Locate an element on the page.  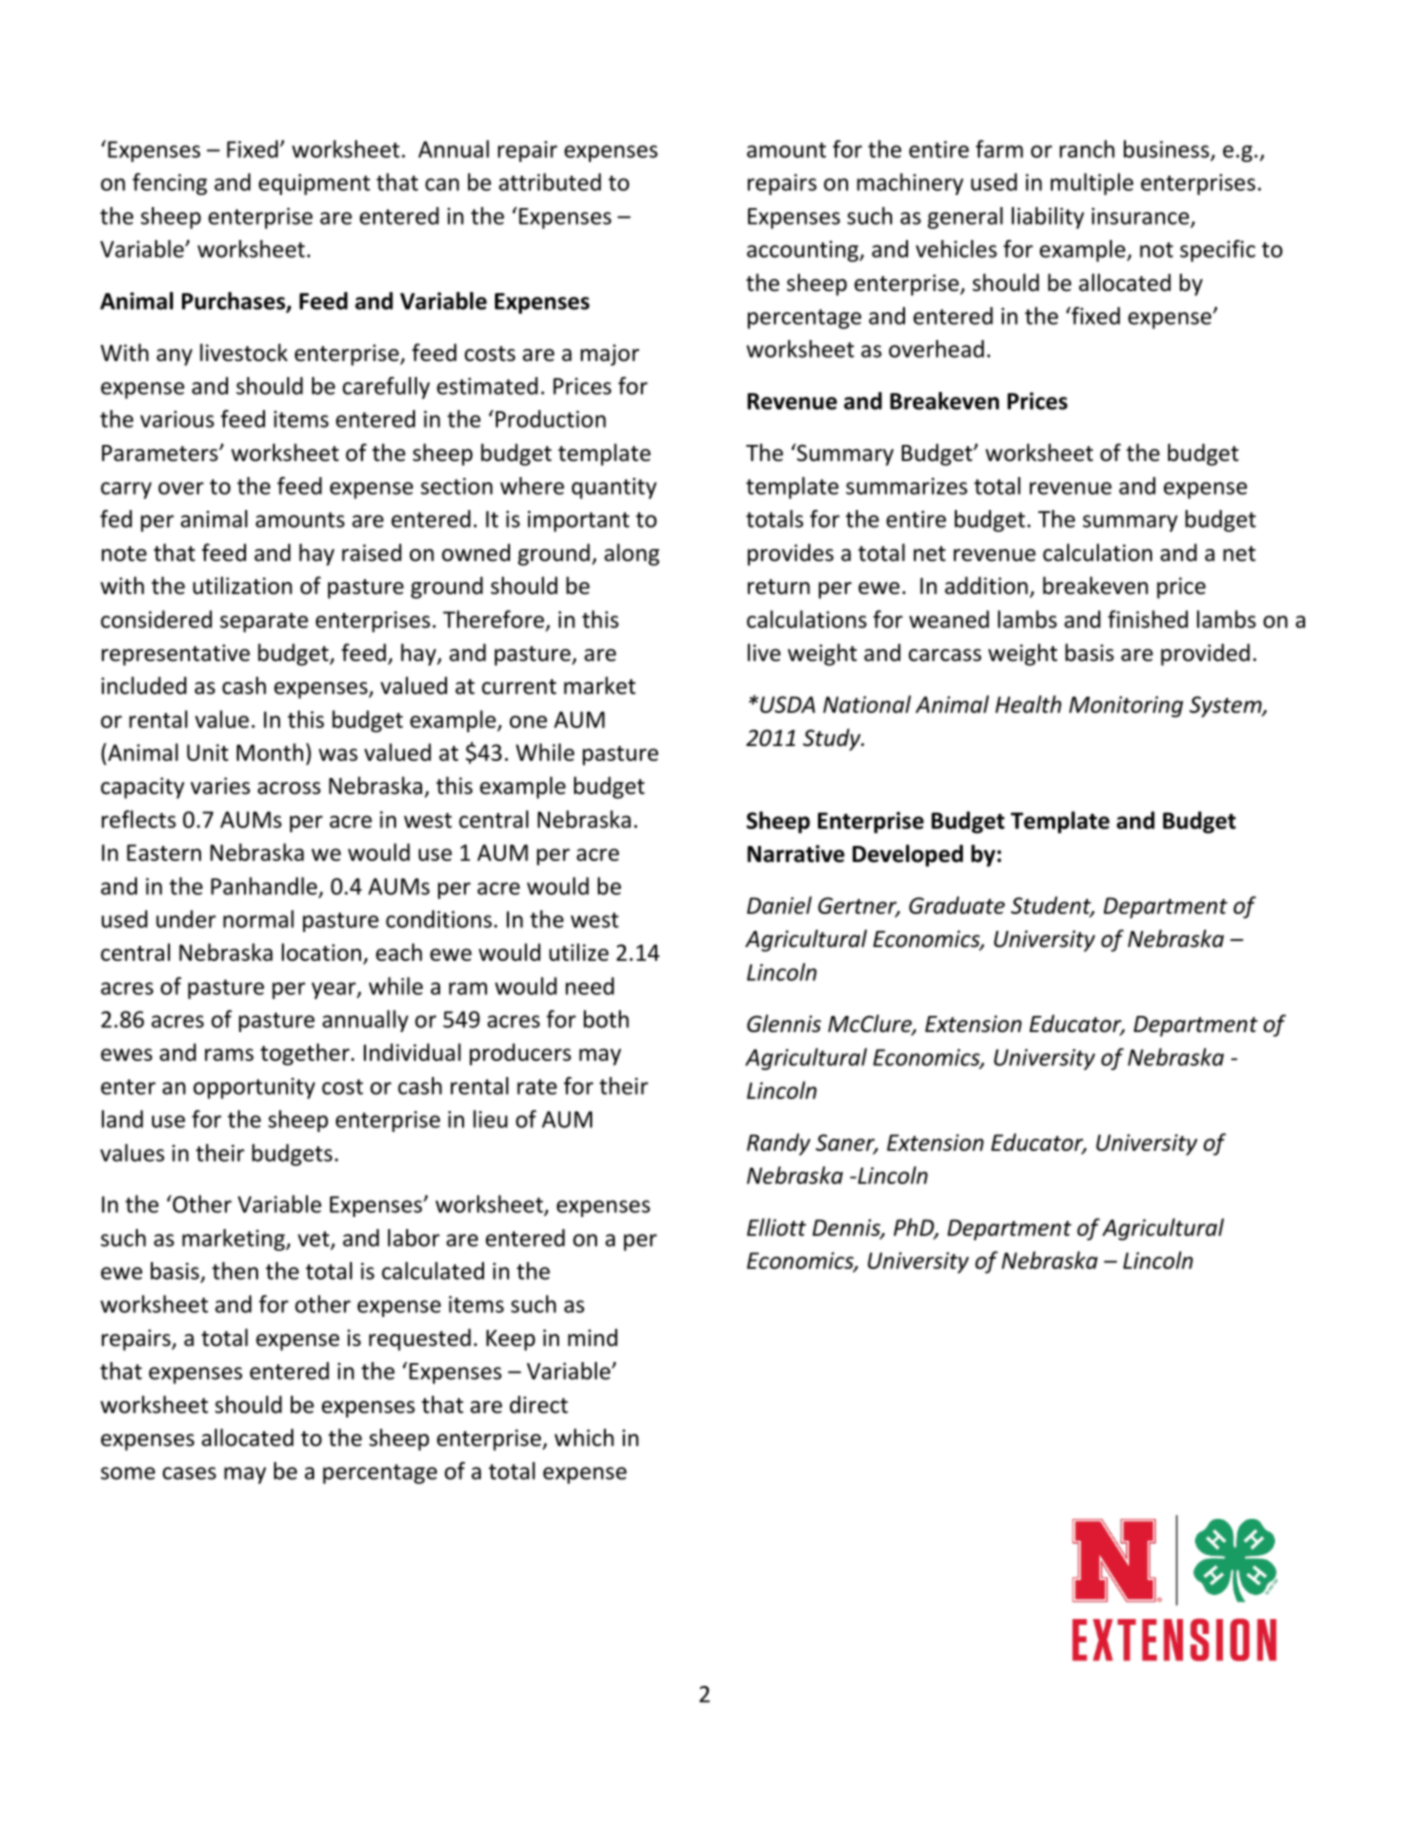
attributed is located at coordinates (550, 182).
